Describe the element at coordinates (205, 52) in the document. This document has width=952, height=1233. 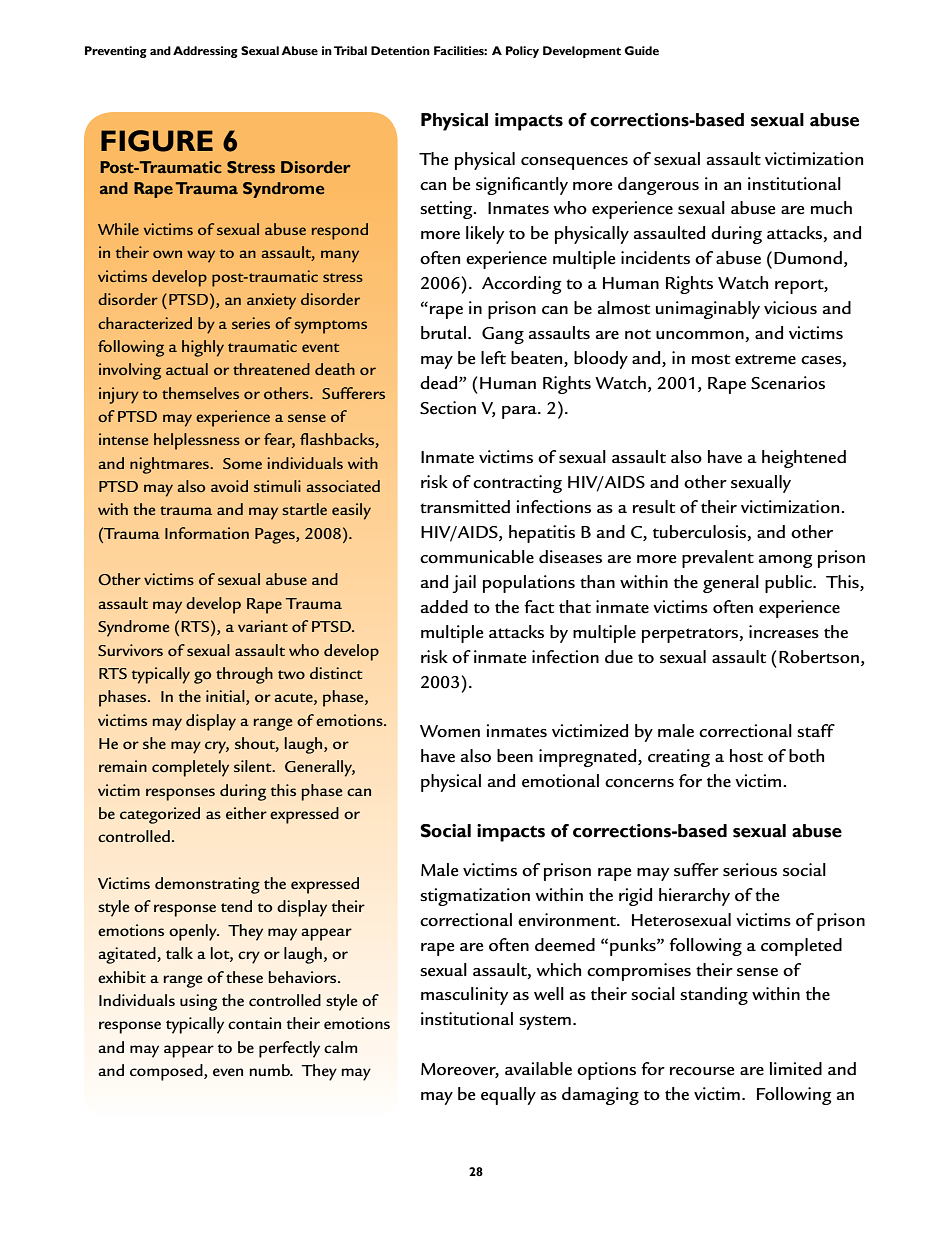
I see `Addressing` at that location.
